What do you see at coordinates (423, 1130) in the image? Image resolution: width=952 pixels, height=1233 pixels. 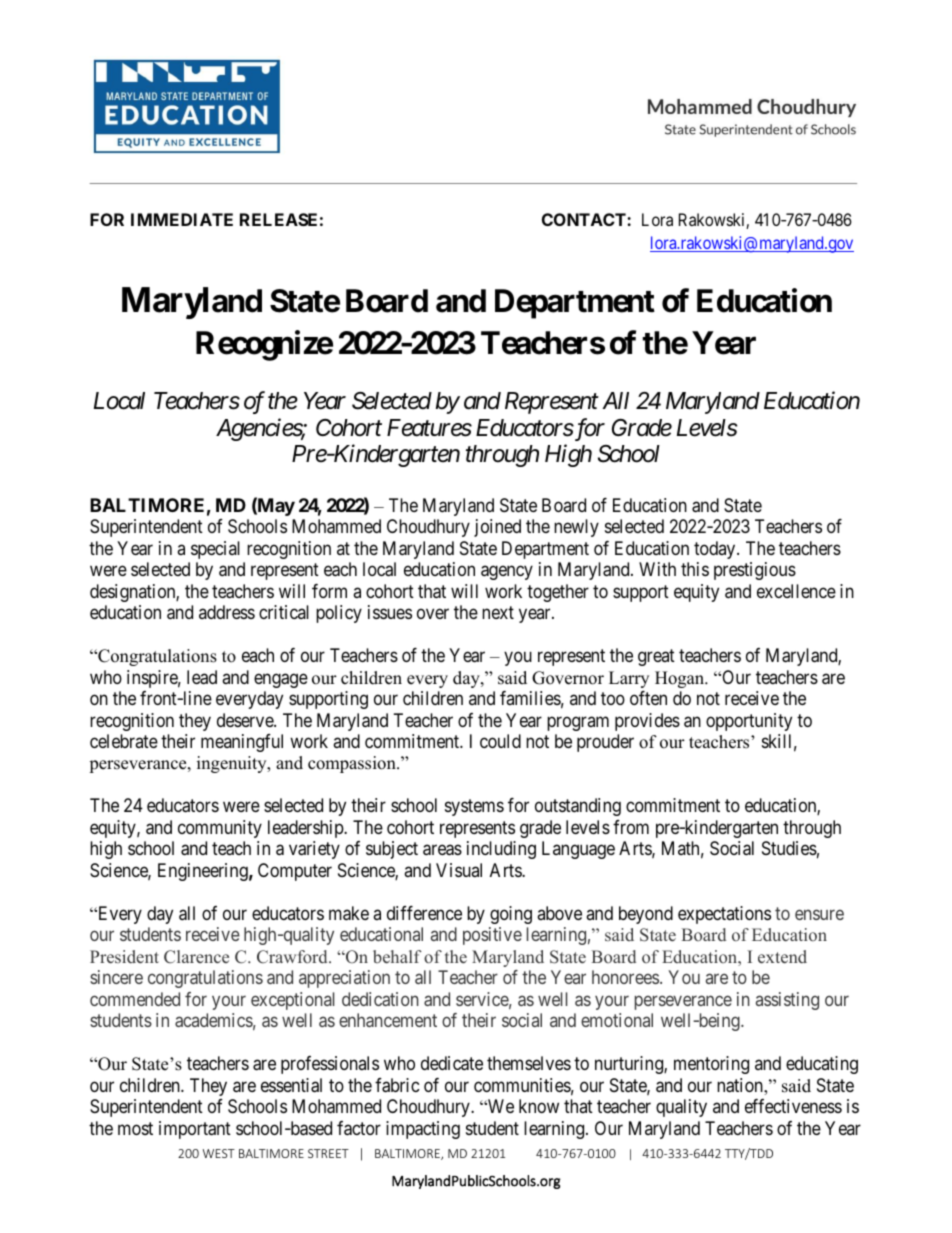 I see `impacting` at bounding box center [423, 1130].
